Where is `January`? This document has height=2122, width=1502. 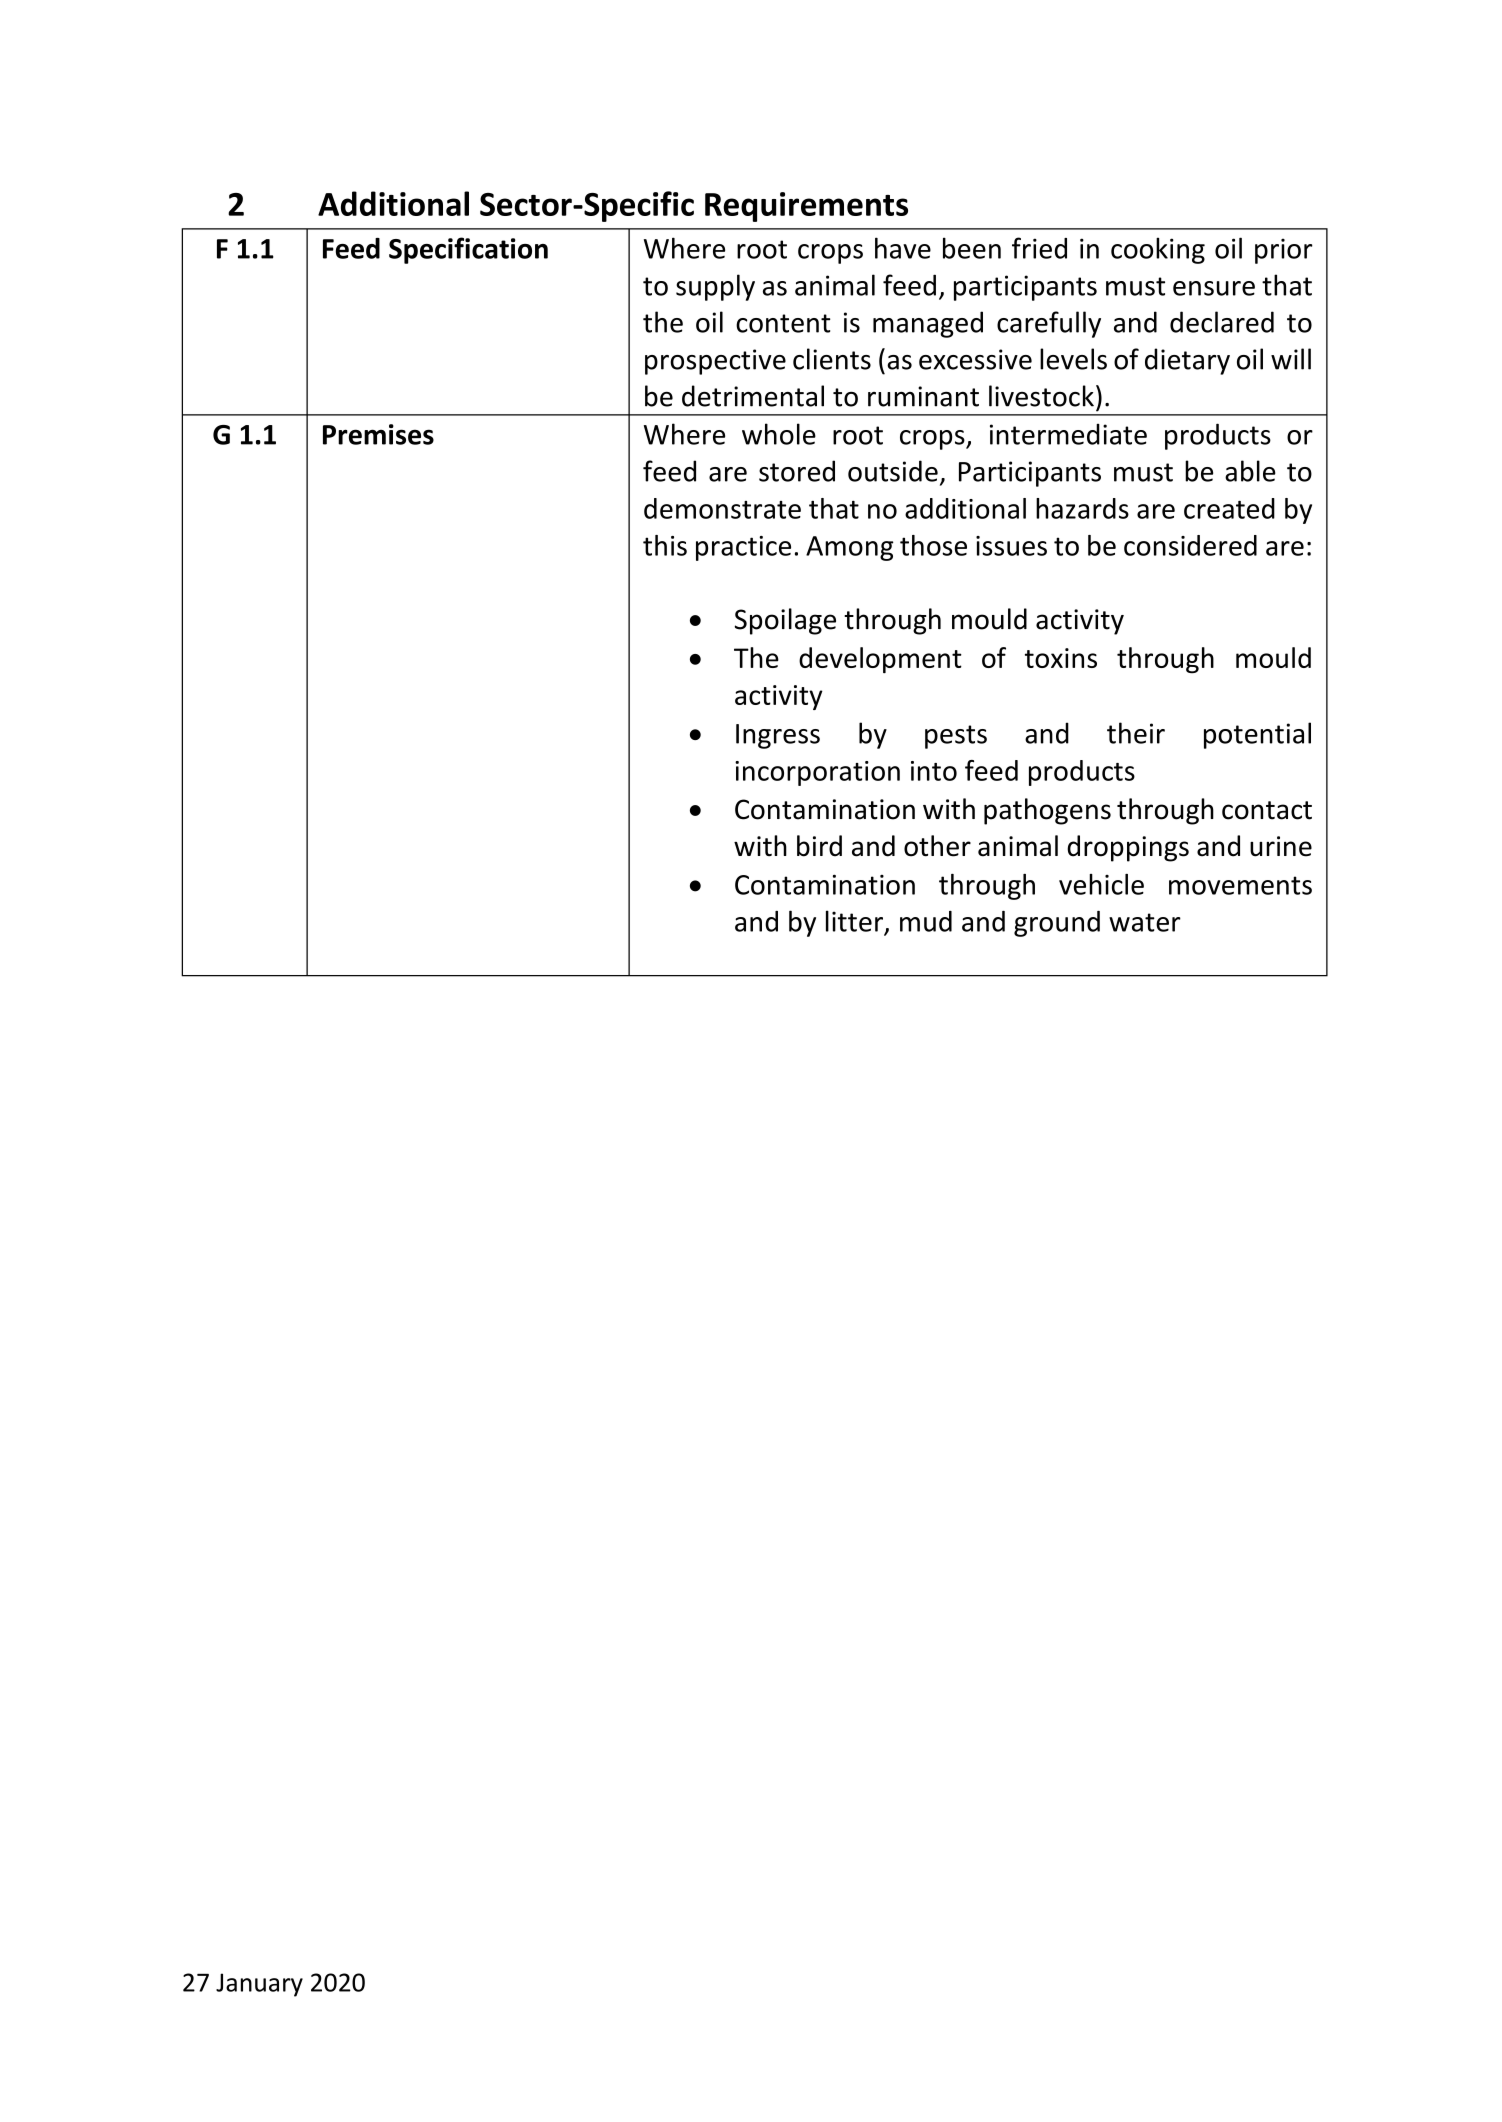 January is located at coordinates (259, 1985).
